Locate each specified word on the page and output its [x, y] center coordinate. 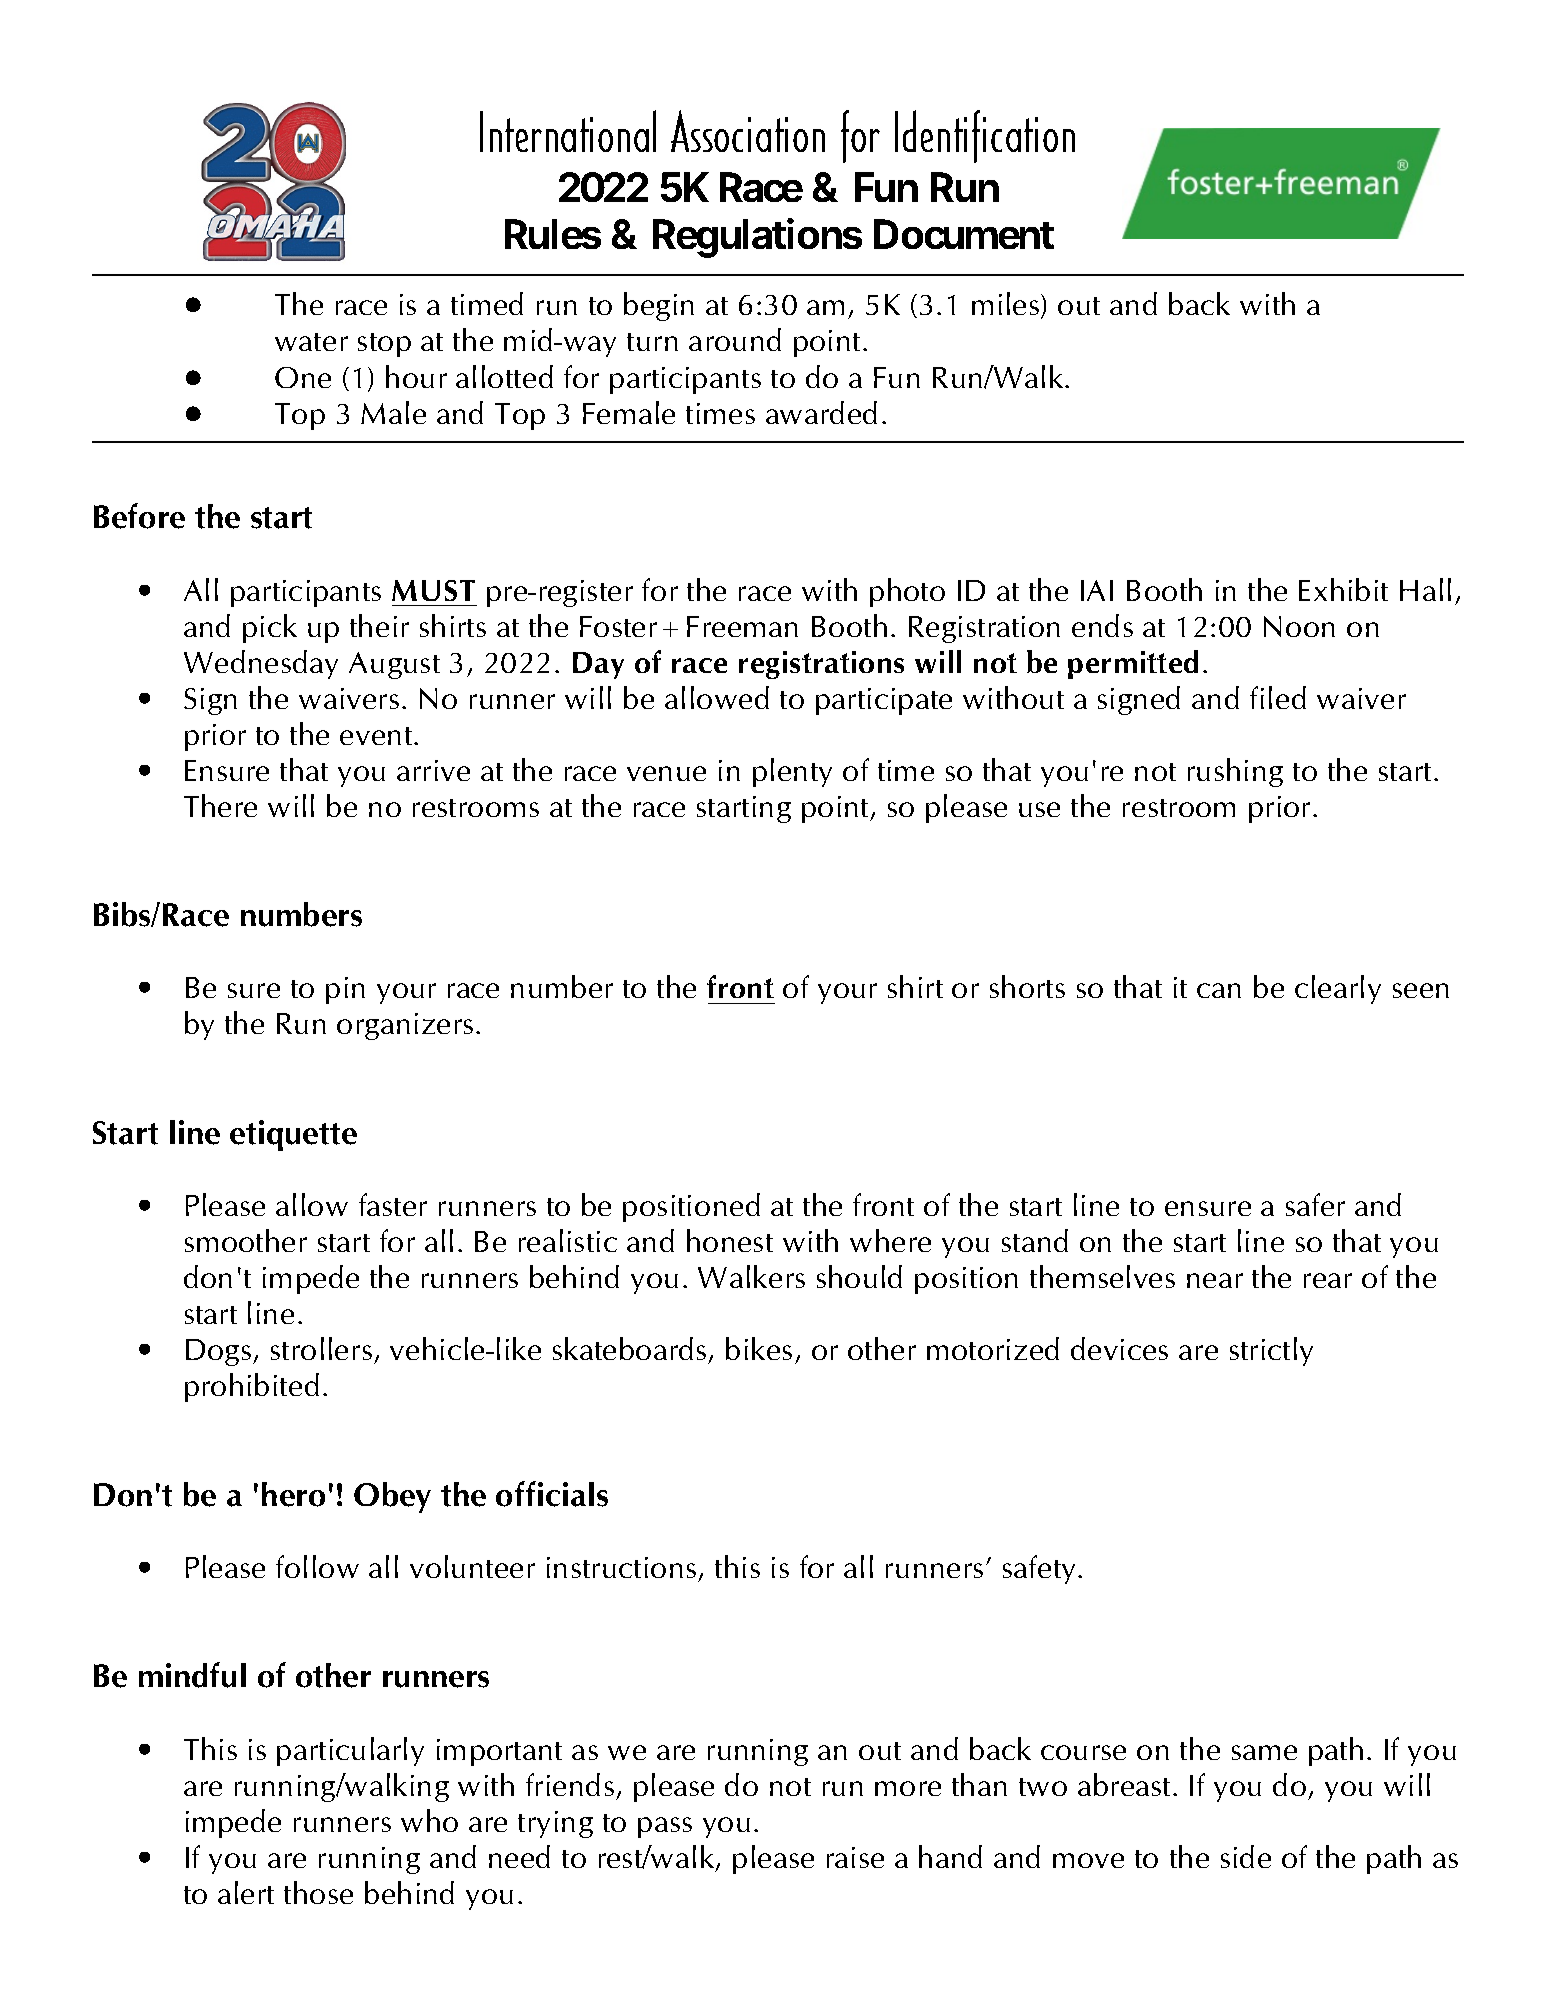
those [318, 1892]
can [1219, 990]
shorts [1027, 986]
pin [345, 990]
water [311, 342]
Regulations [757, 238]
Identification [985, 136]
